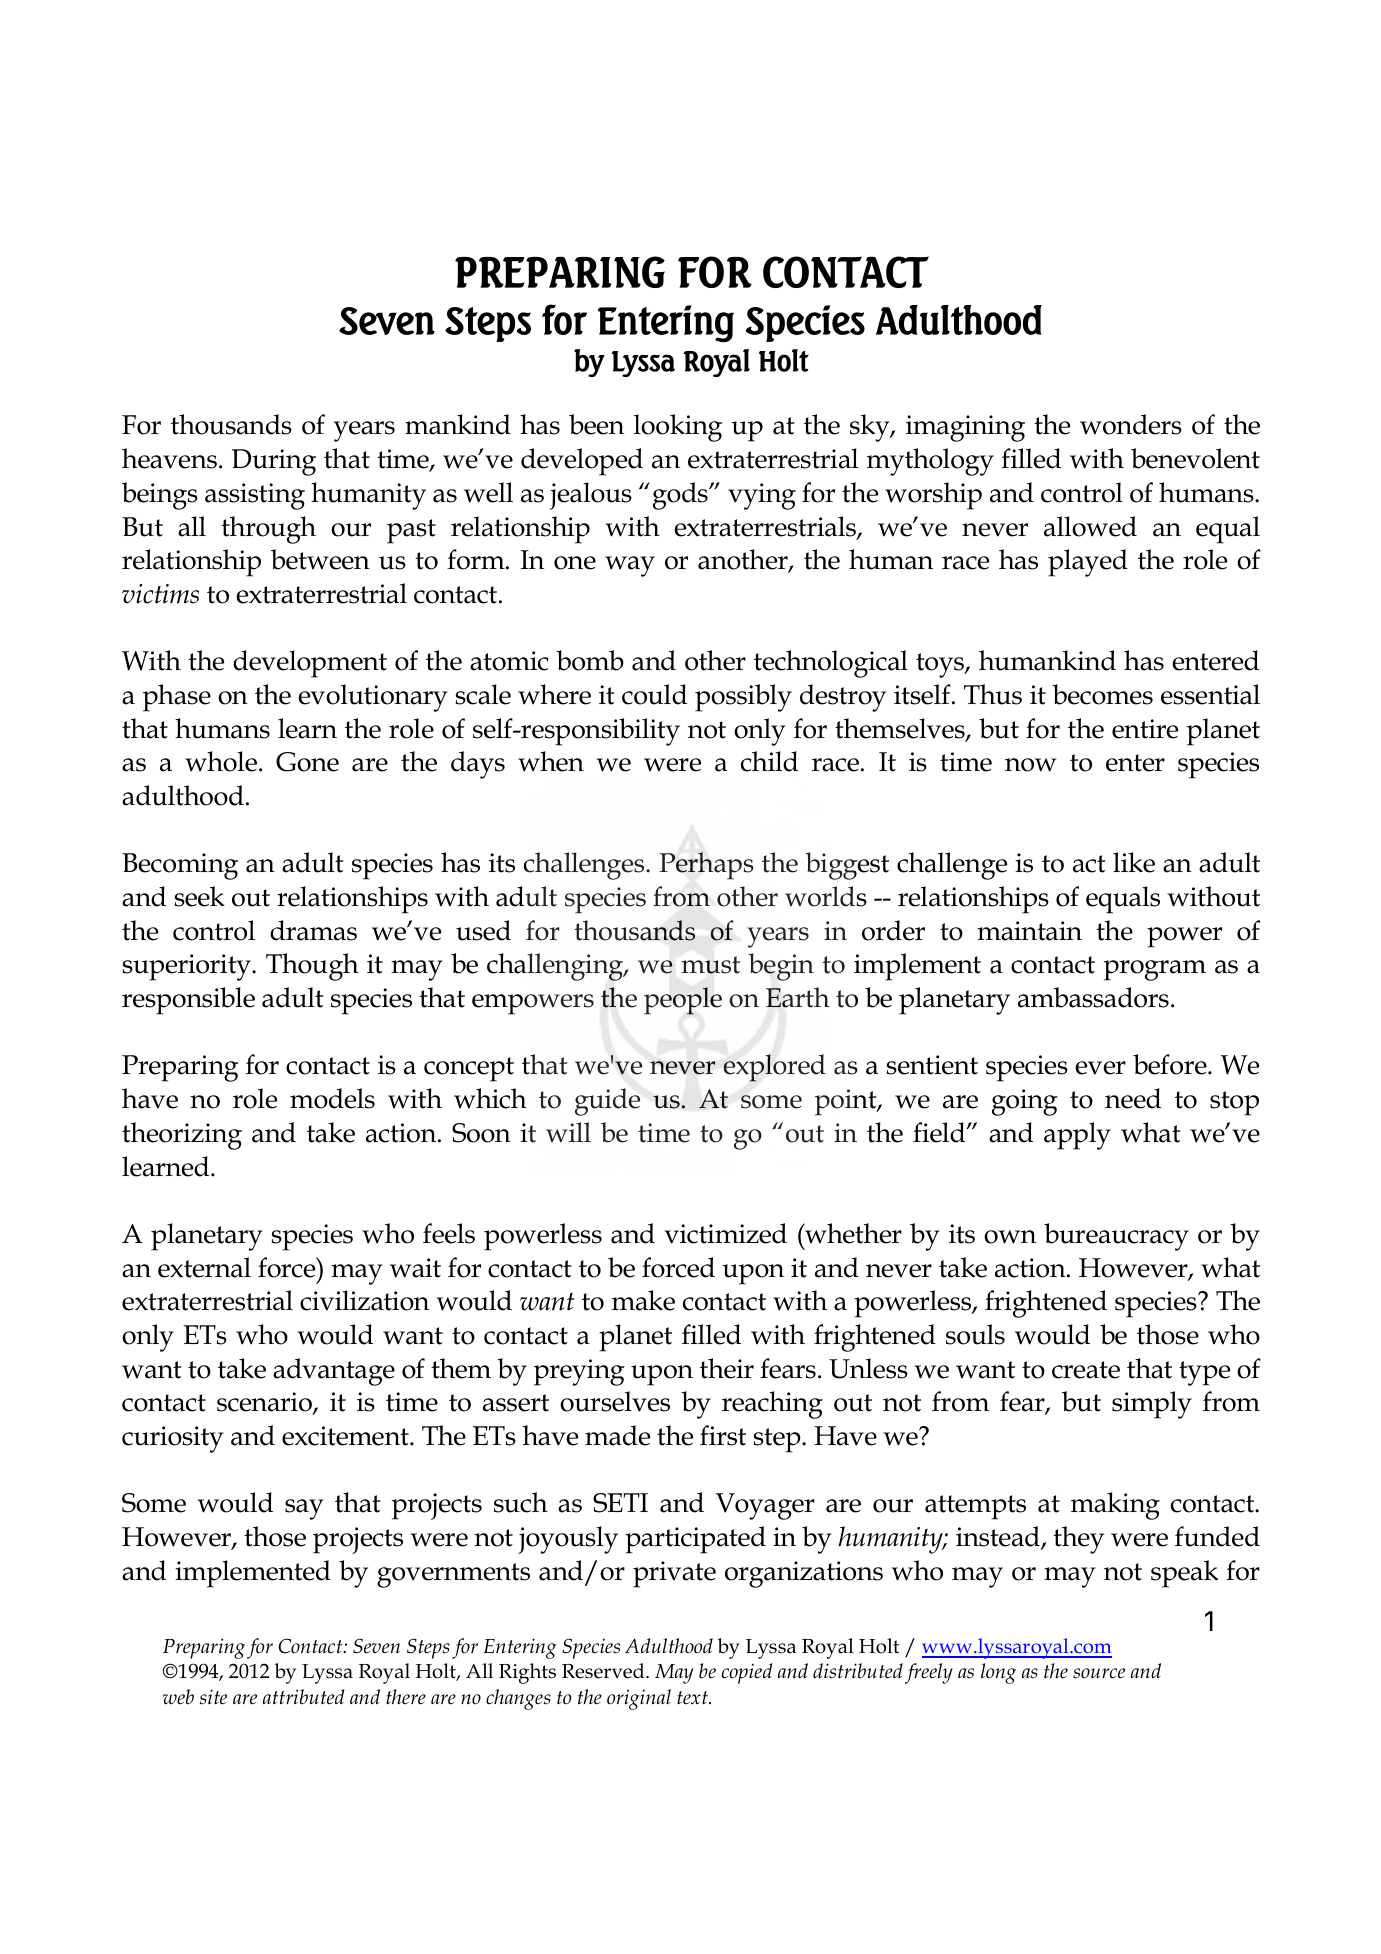  What do you see at coordinates (304, 1697) in the screenshot?
I see `attributed` at bounding box center [304, 1697].
